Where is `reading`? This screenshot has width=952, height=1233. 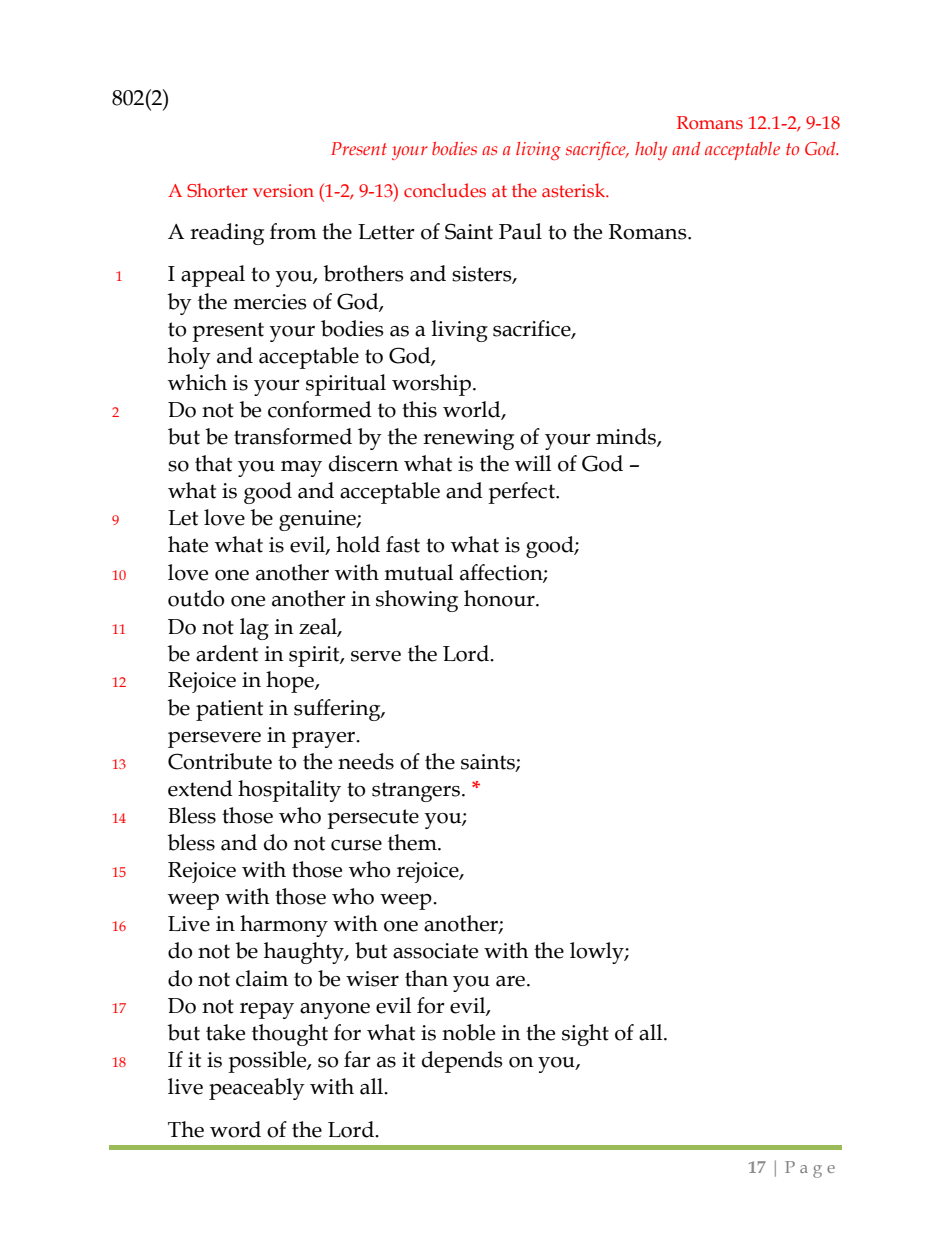
reading is located at coordinates (227, 234).
